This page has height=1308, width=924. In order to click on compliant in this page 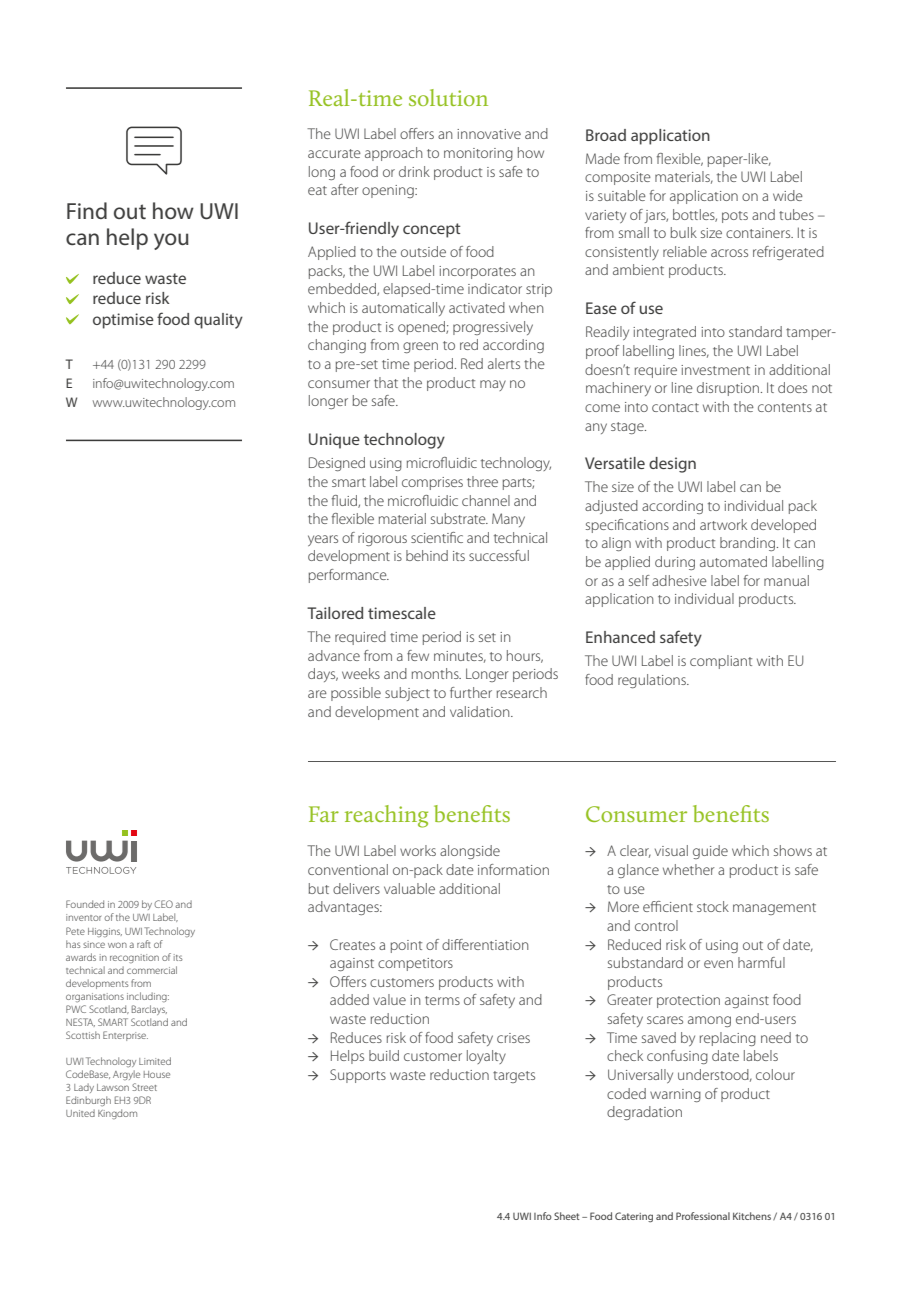, I will do `click(721, 662)`.
